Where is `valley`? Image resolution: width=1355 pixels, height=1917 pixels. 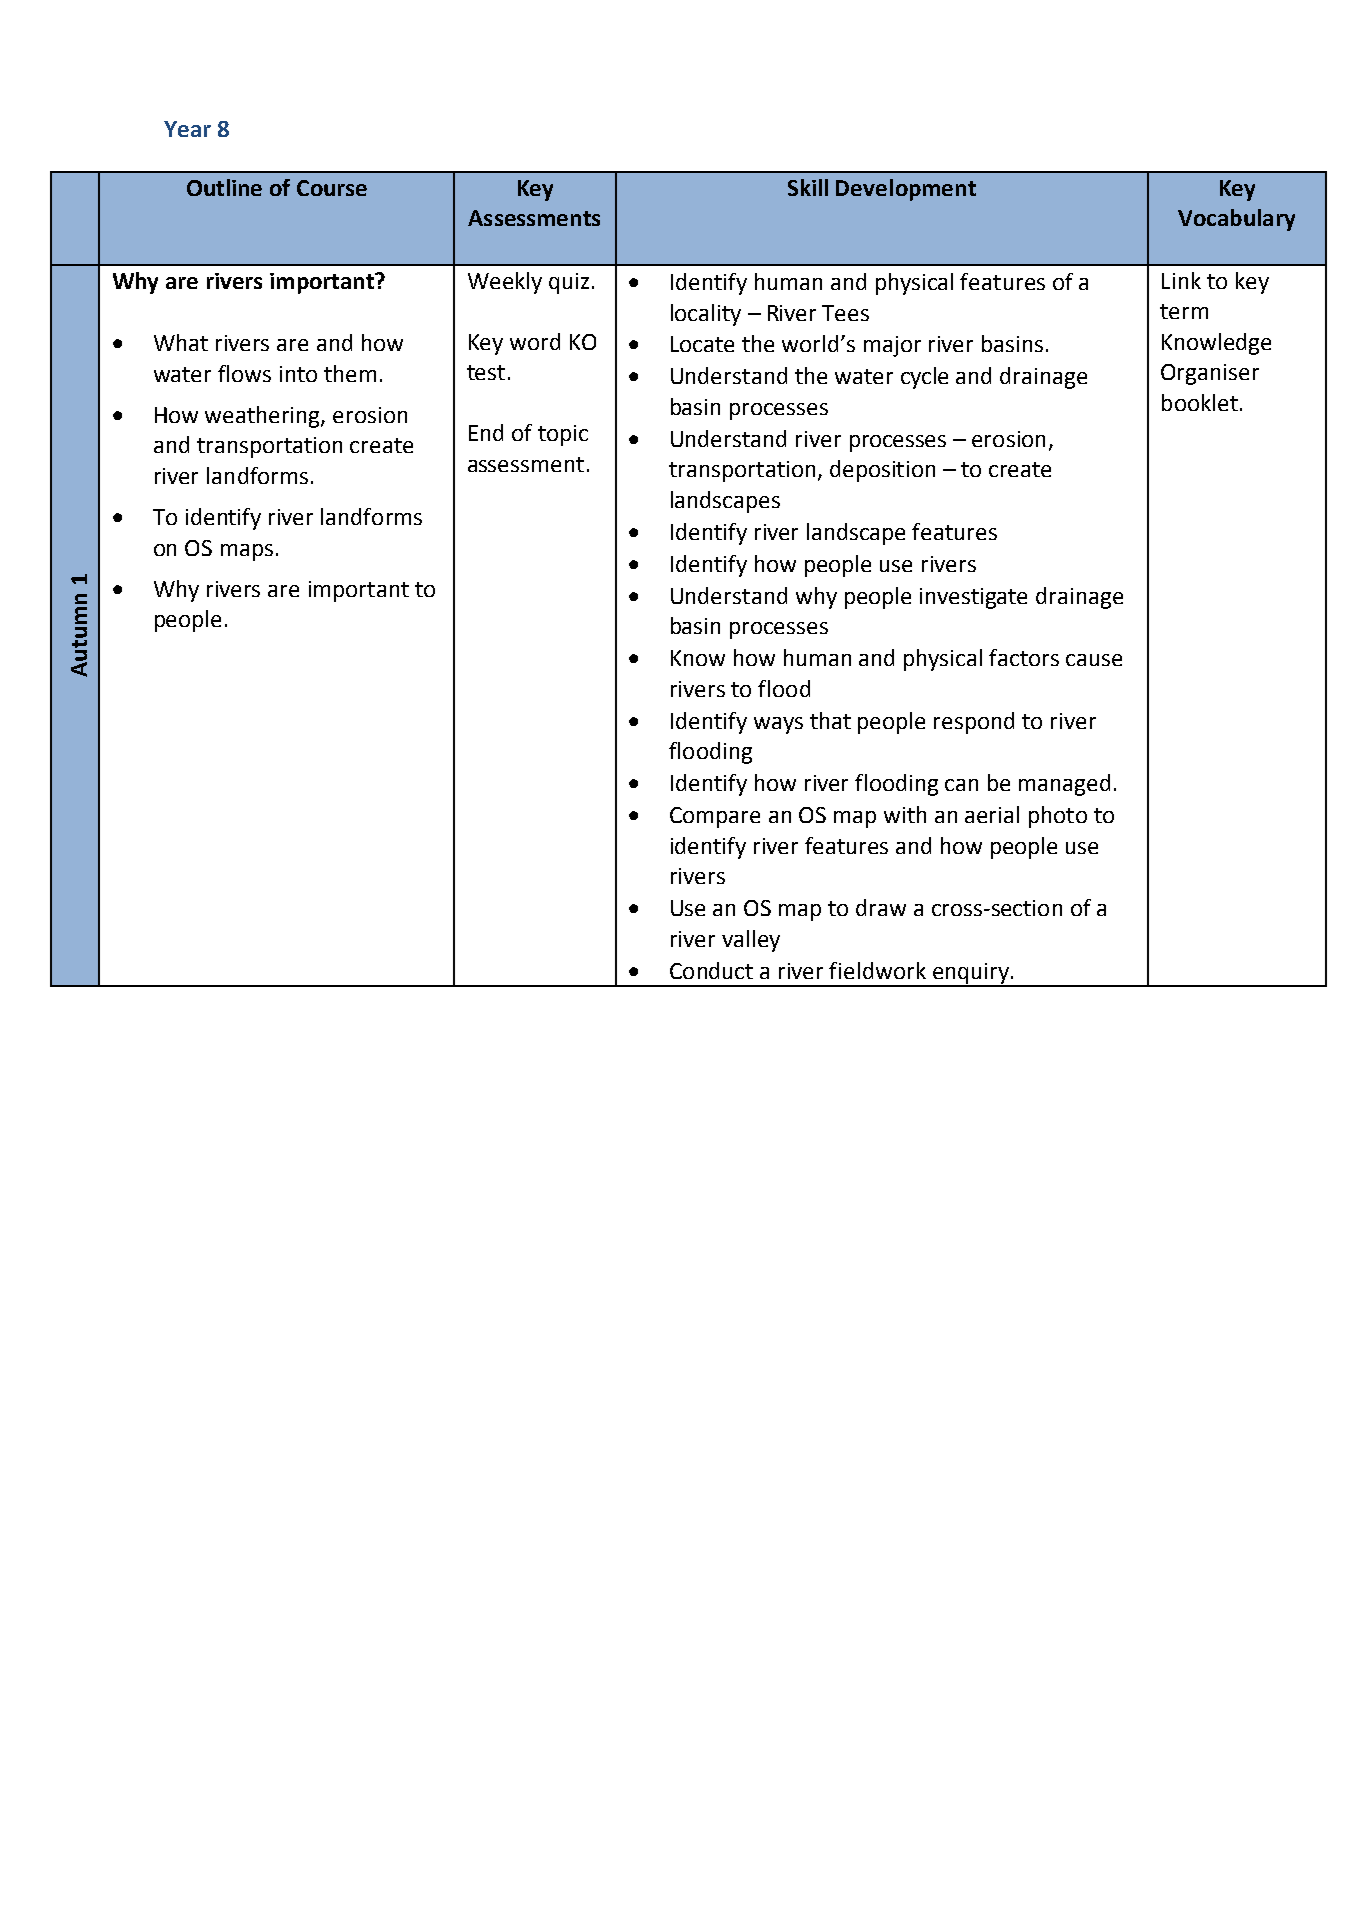 valley is located at coordinates (751, 941).
